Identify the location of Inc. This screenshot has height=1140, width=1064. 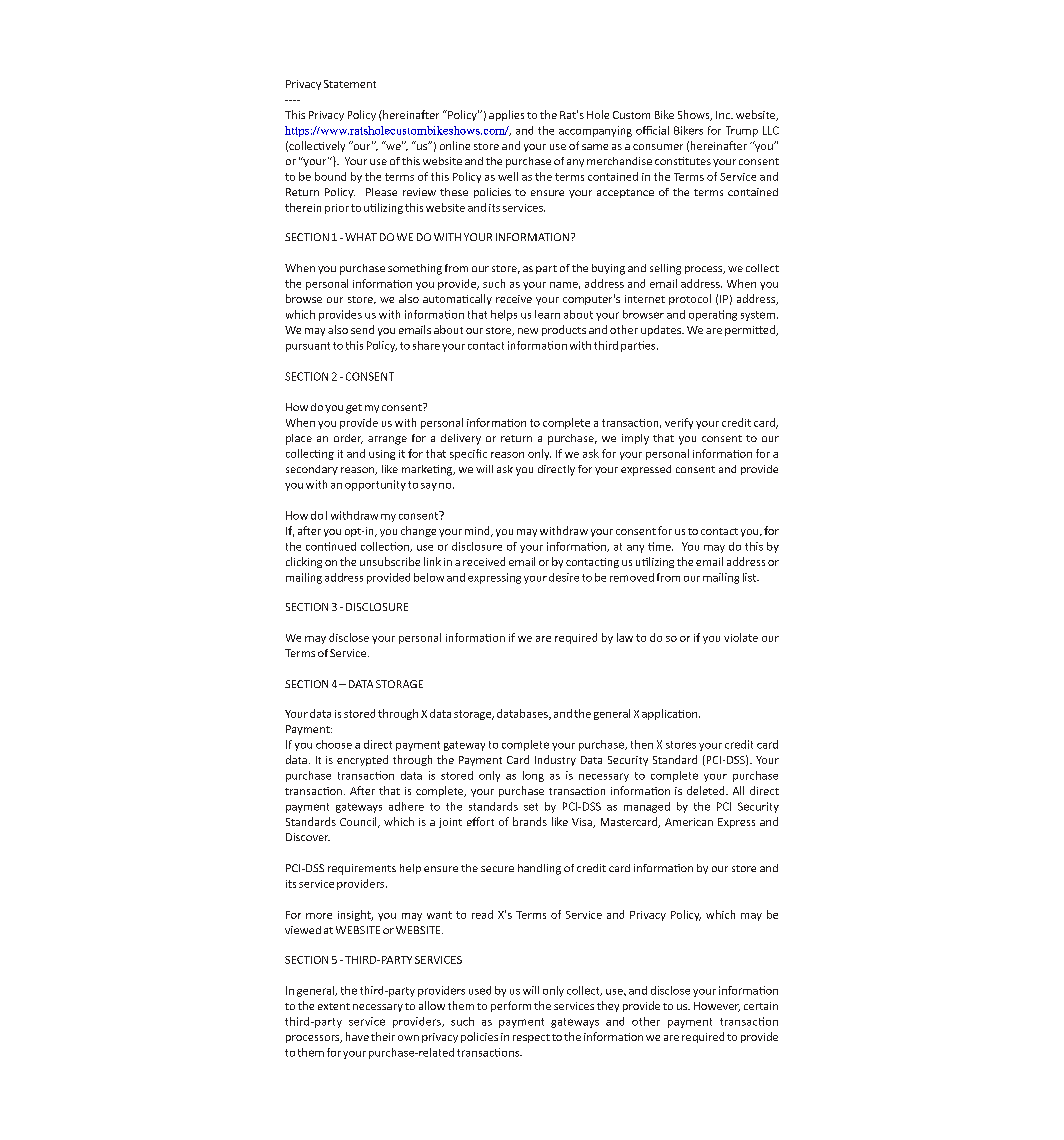
(724, 115).
